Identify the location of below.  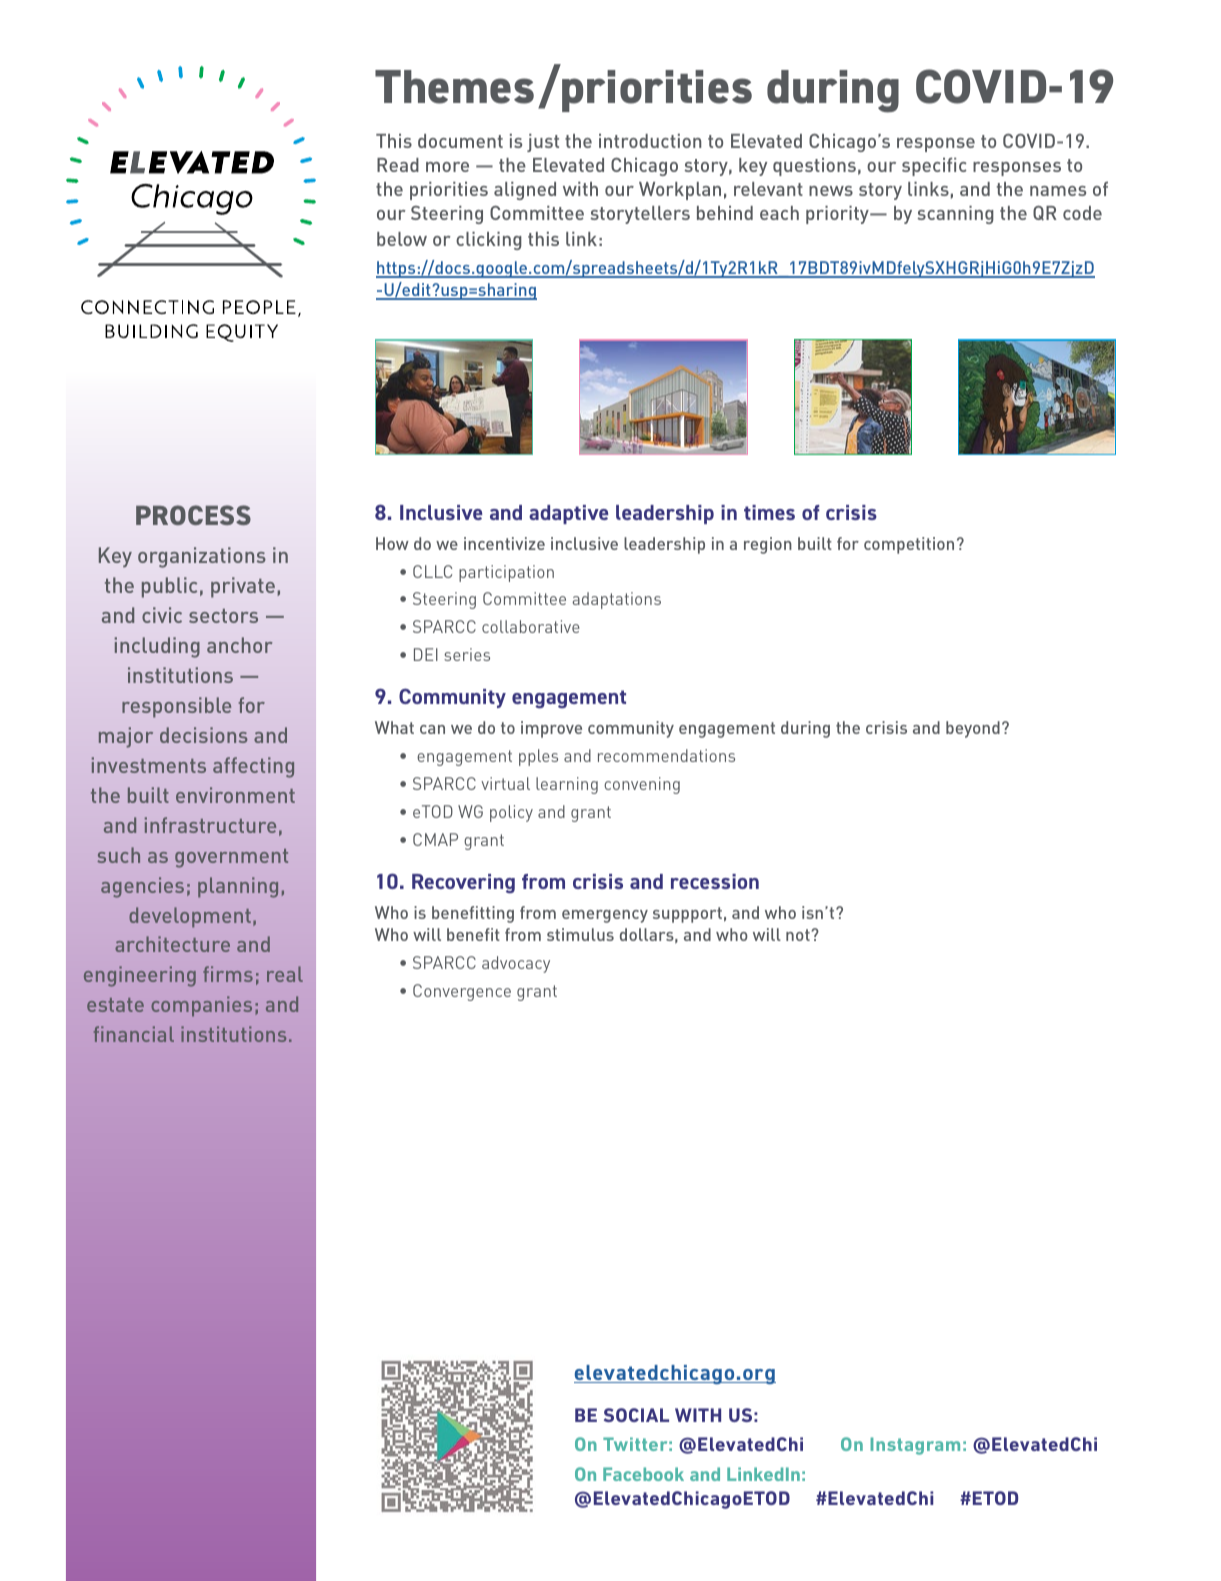
(402, 239).
